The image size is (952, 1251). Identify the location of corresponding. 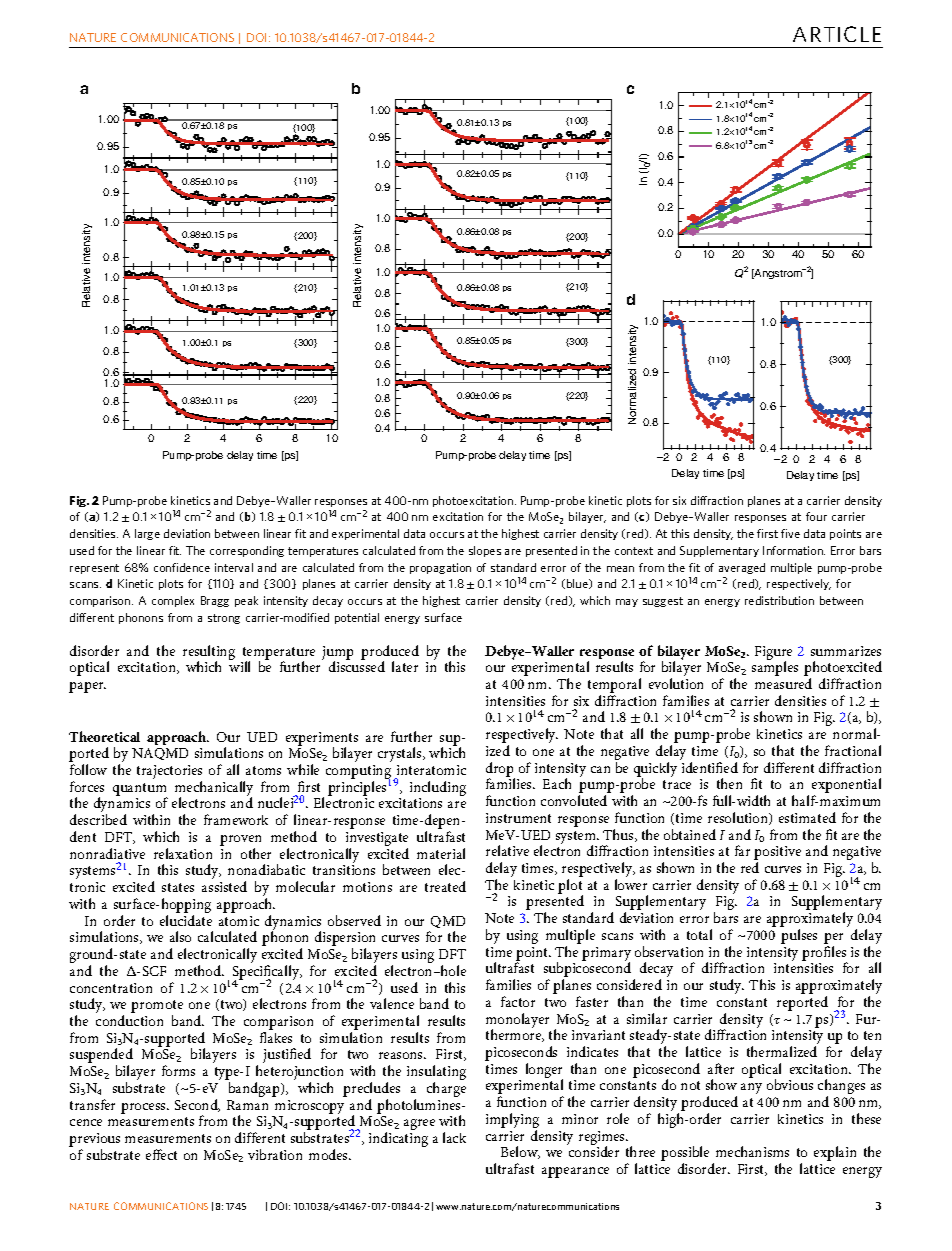
(247, 551).
